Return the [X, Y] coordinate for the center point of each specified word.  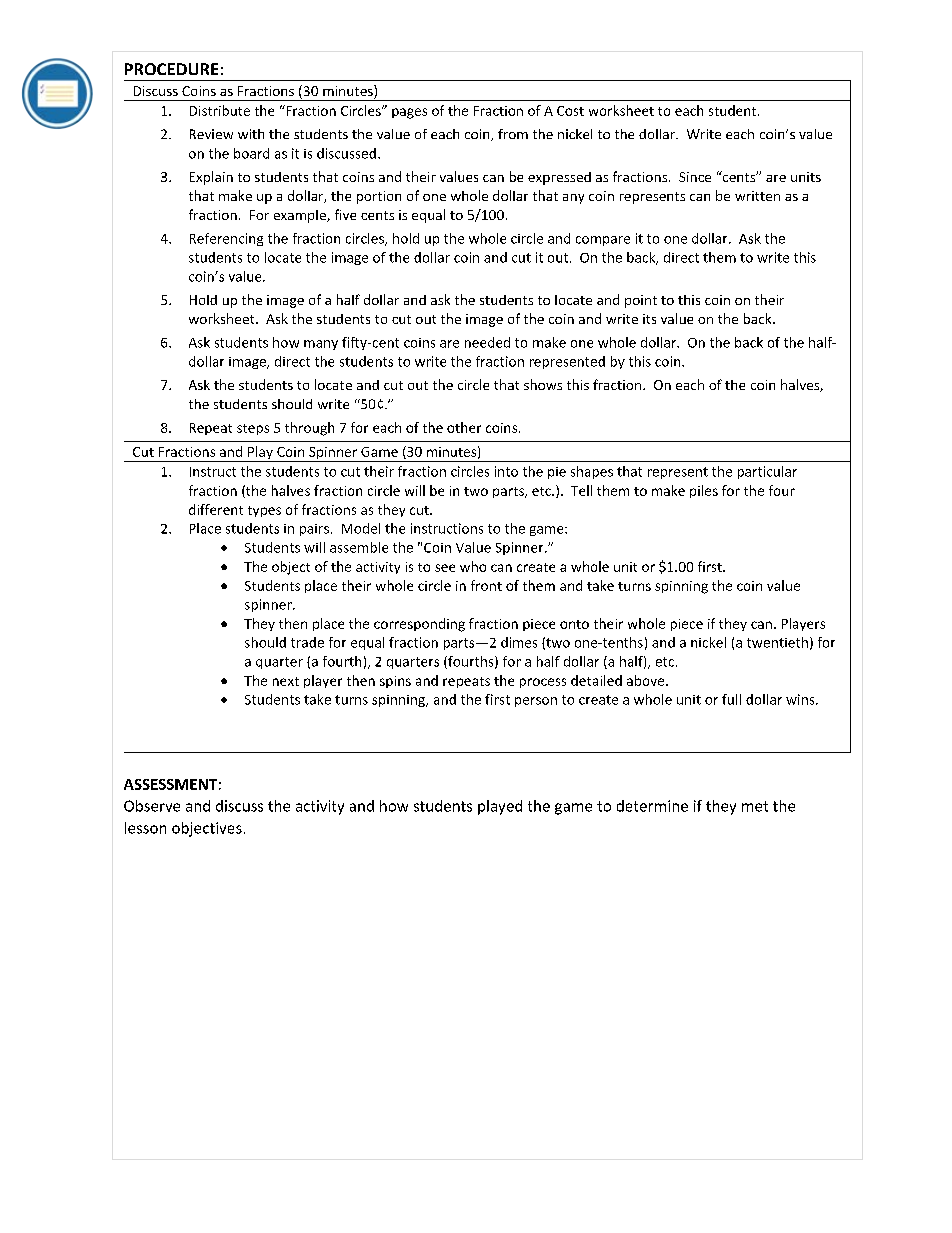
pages [409, 113]
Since [695, 177]
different [216, 509]
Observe [152, 806]
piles [704, 491]
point [641, 301]
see [445, 568]
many [321, 345]
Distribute [220, 110]
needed [487, 342]
